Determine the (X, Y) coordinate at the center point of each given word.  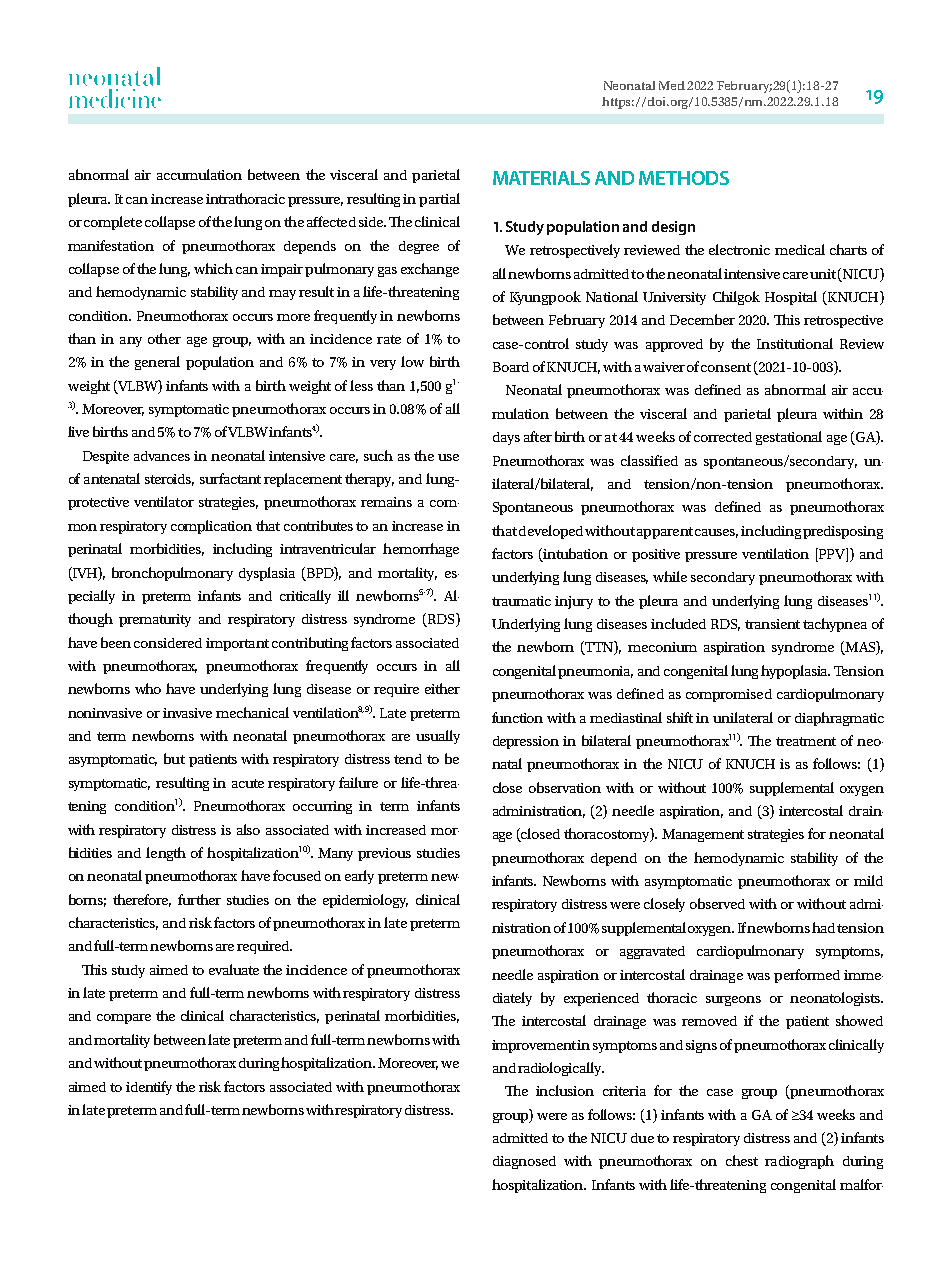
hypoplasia (795, 672)
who (148, 688)
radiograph (799, 1162)
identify (149, 1088)
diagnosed (524, 1162)
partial (439, 200)
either (442, 688)
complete (113, 223)
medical (800, 249)
